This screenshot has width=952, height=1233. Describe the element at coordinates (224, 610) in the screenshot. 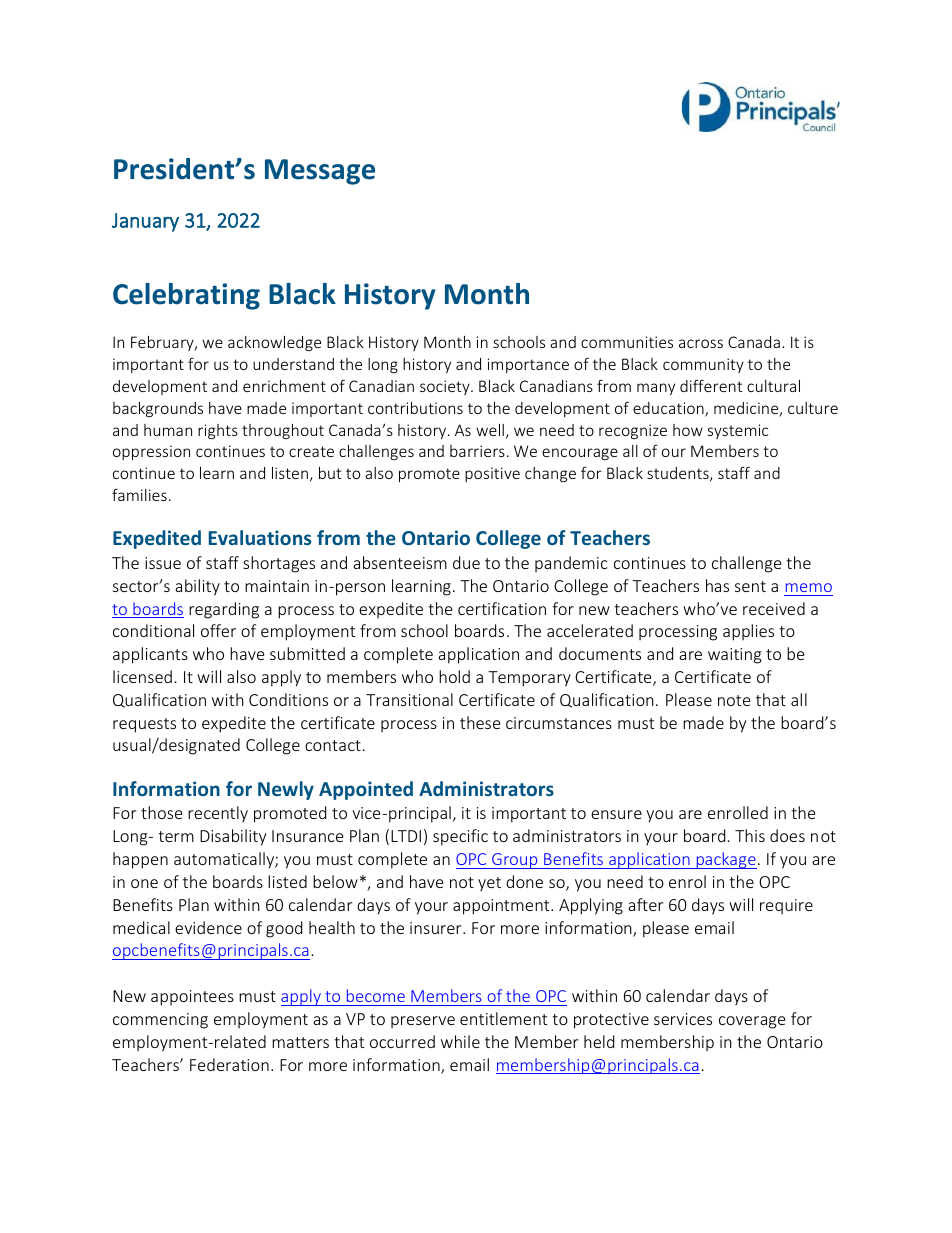

I see `regarding` at that location.
